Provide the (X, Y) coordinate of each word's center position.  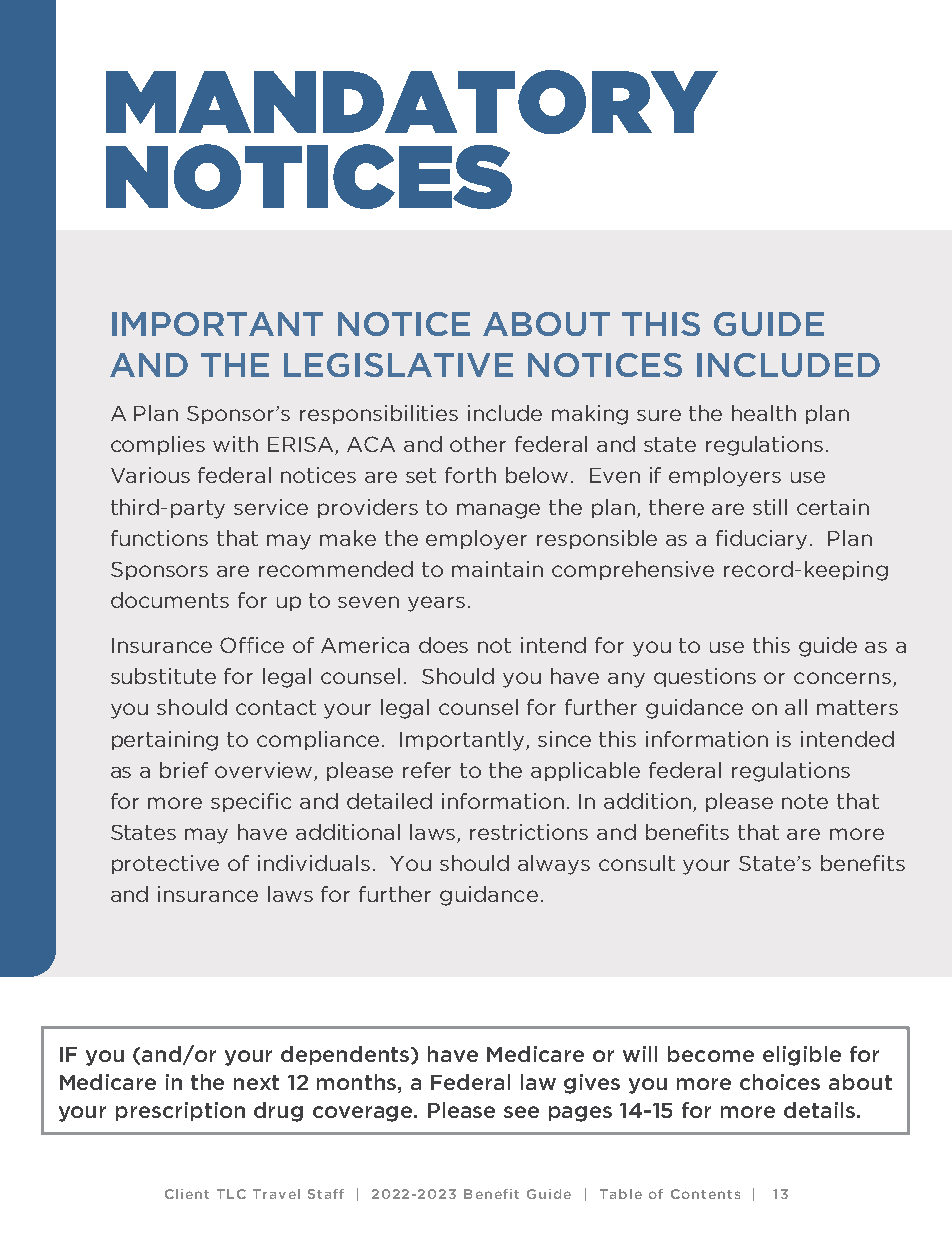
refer (427, 770)
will (640, 1054)
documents (170, 600)
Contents (705, 1194)
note (805, 801)
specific (251, 802)
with (235, 444)
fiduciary (763, 540)
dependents (346, 1055)
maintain (497, 569)
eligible (802, 1056)
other (478, 444)
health (764, 413)
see (521, 1112)
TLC (231, 1194)
